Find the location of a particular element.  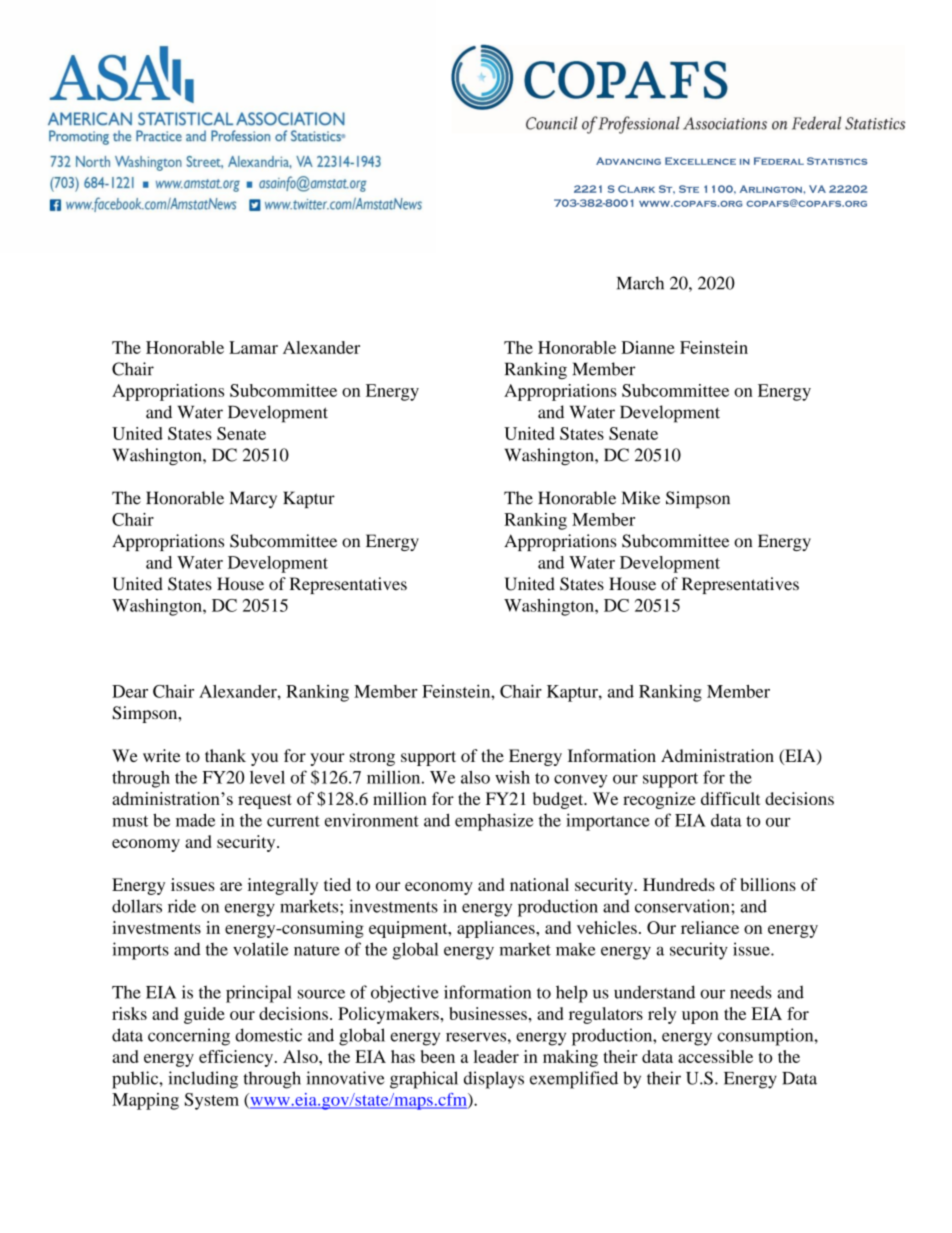

thank is located at coordinates (225, 755).
